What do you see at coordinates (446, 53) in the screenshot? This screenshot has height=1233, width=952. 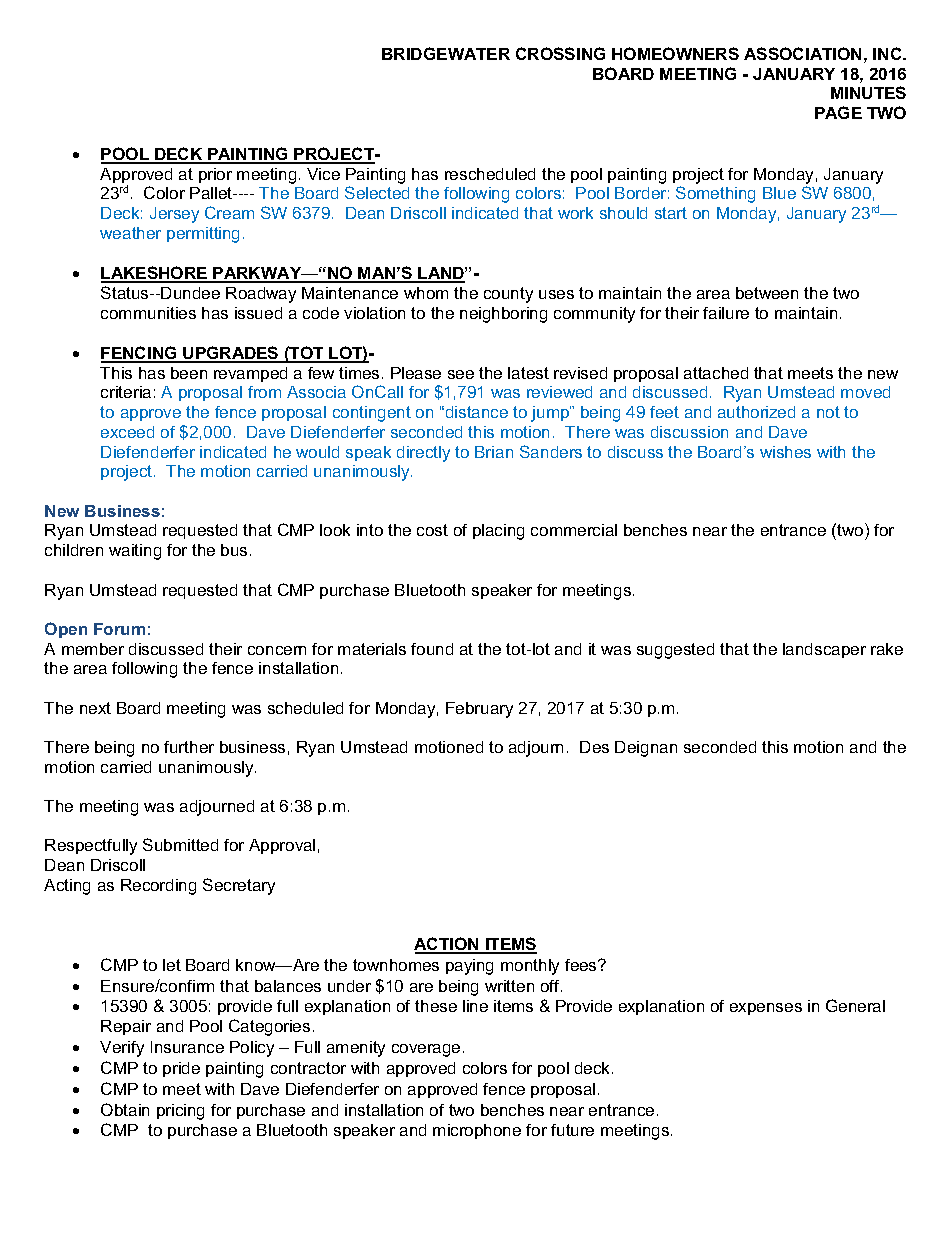 I see `BRIDGEWATER` at bounding box center [446, 53].
